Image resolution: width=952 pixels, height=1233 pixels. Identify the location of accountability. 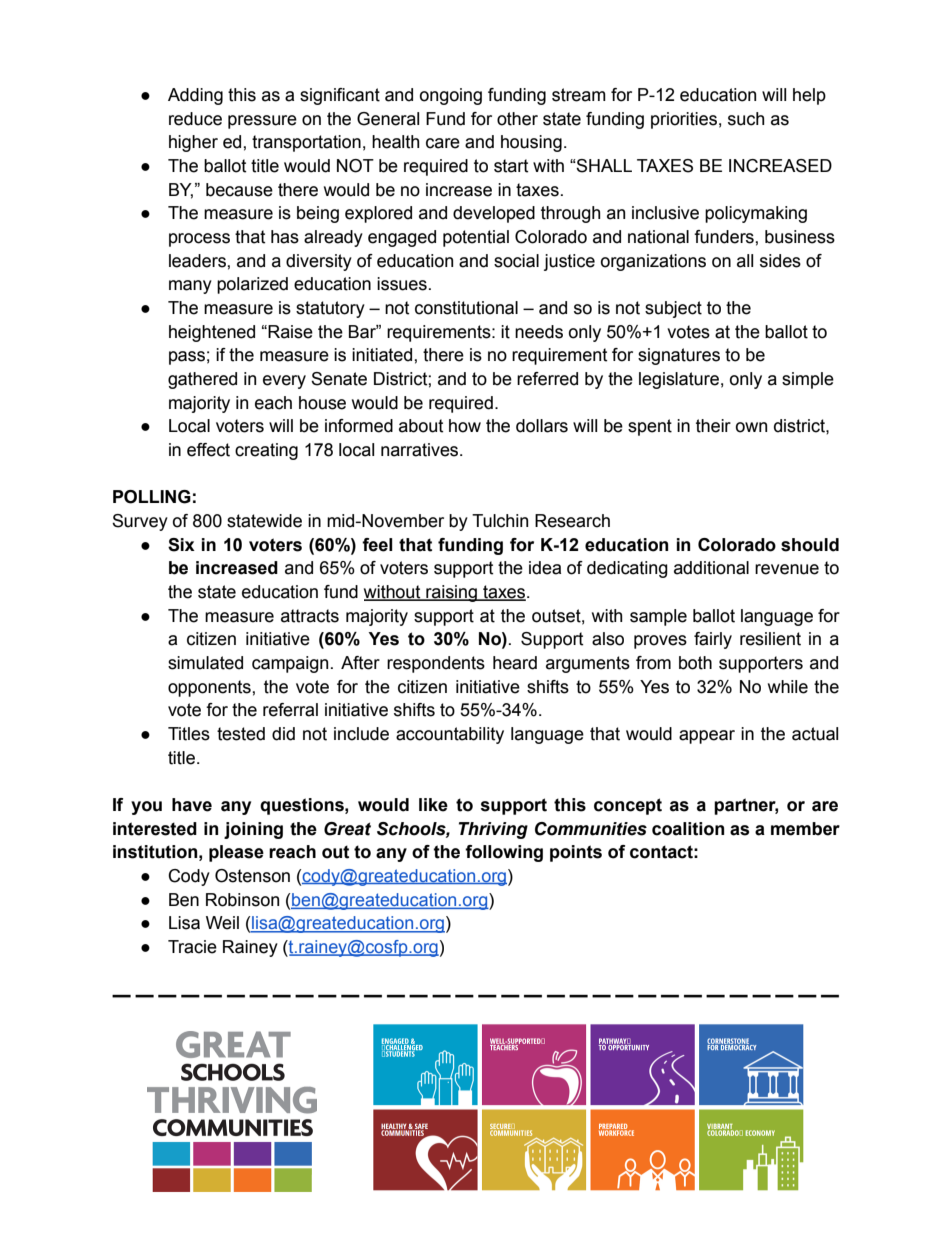
(450, 735).
